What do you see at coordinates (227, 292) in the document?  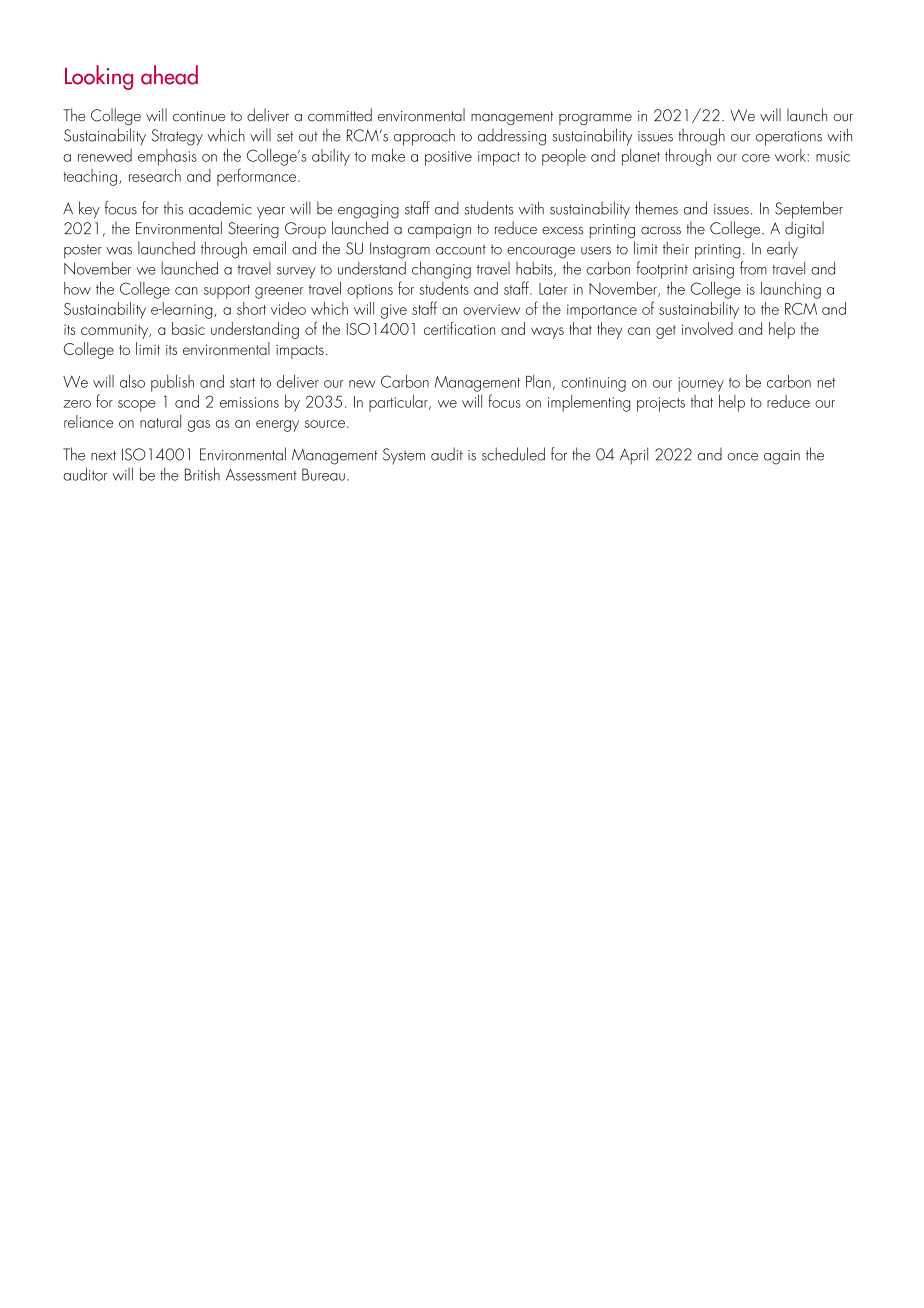 I see `support` at bounding box center [227, 292].
